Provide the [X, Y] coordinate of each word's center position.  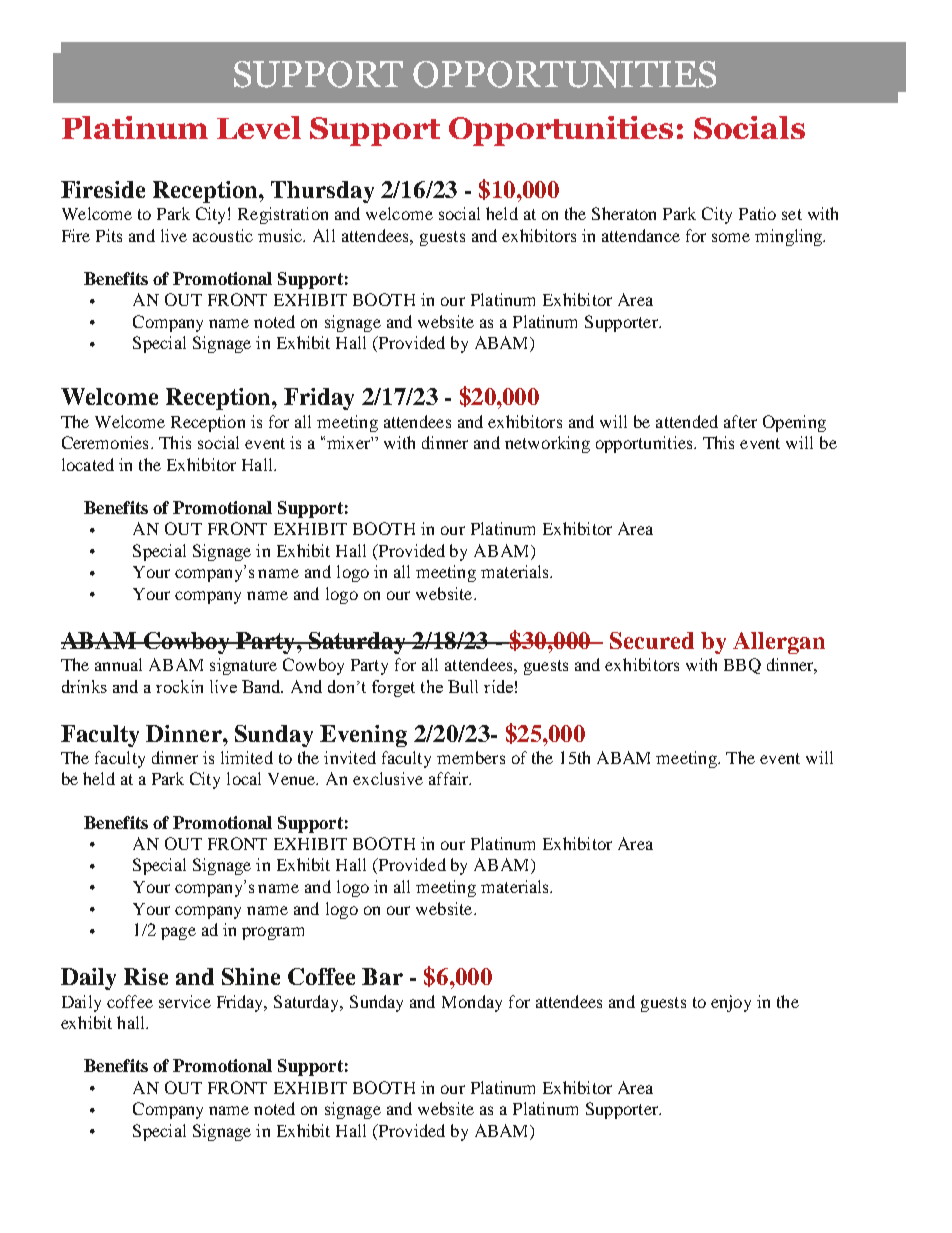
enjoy [731, 1003]
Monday [472, 1003]
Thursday [322, 192]
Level [259, 127]
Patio [757, 213]
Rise [146, 976]
